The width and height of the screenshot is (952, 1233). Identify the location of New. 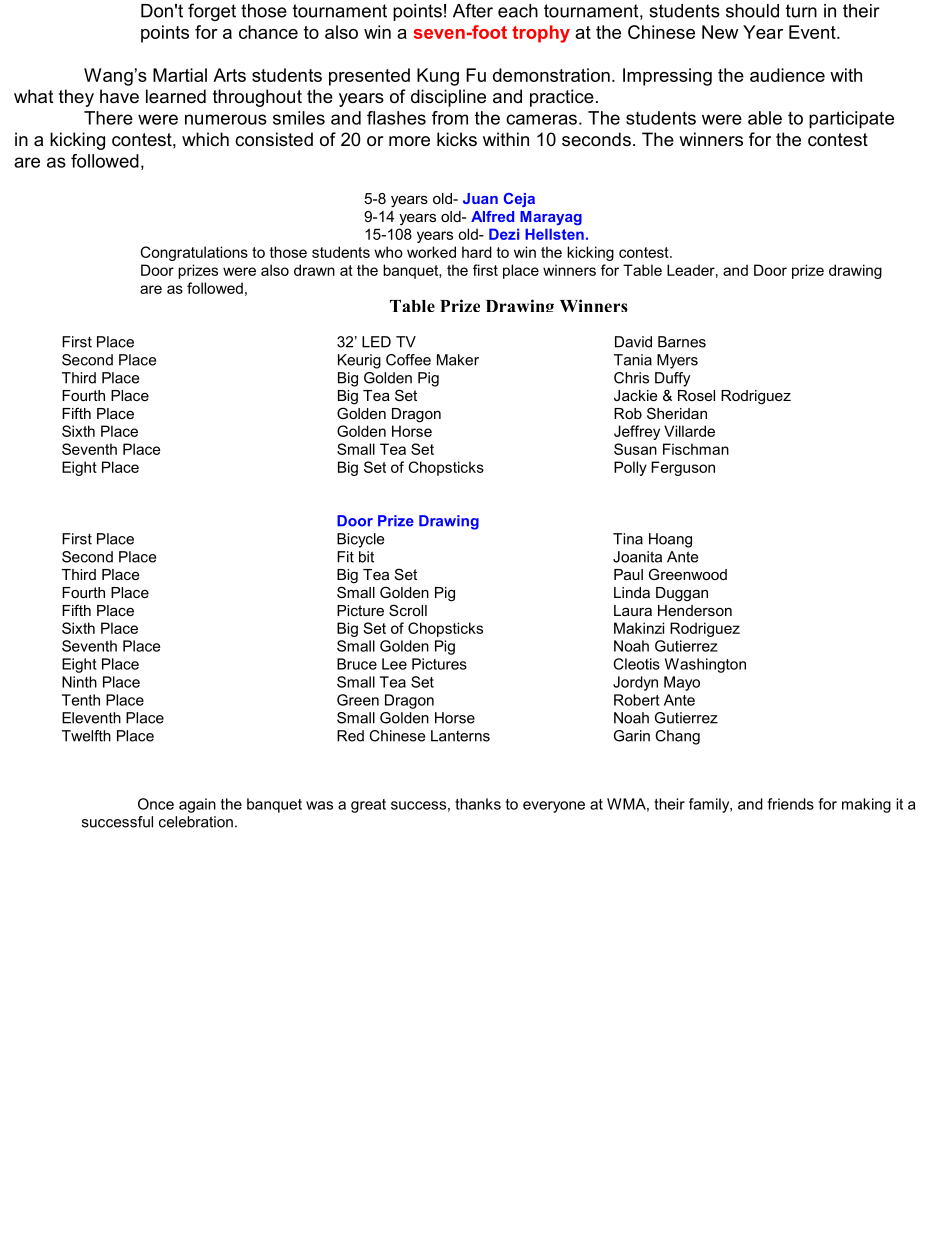
(720, 32).
